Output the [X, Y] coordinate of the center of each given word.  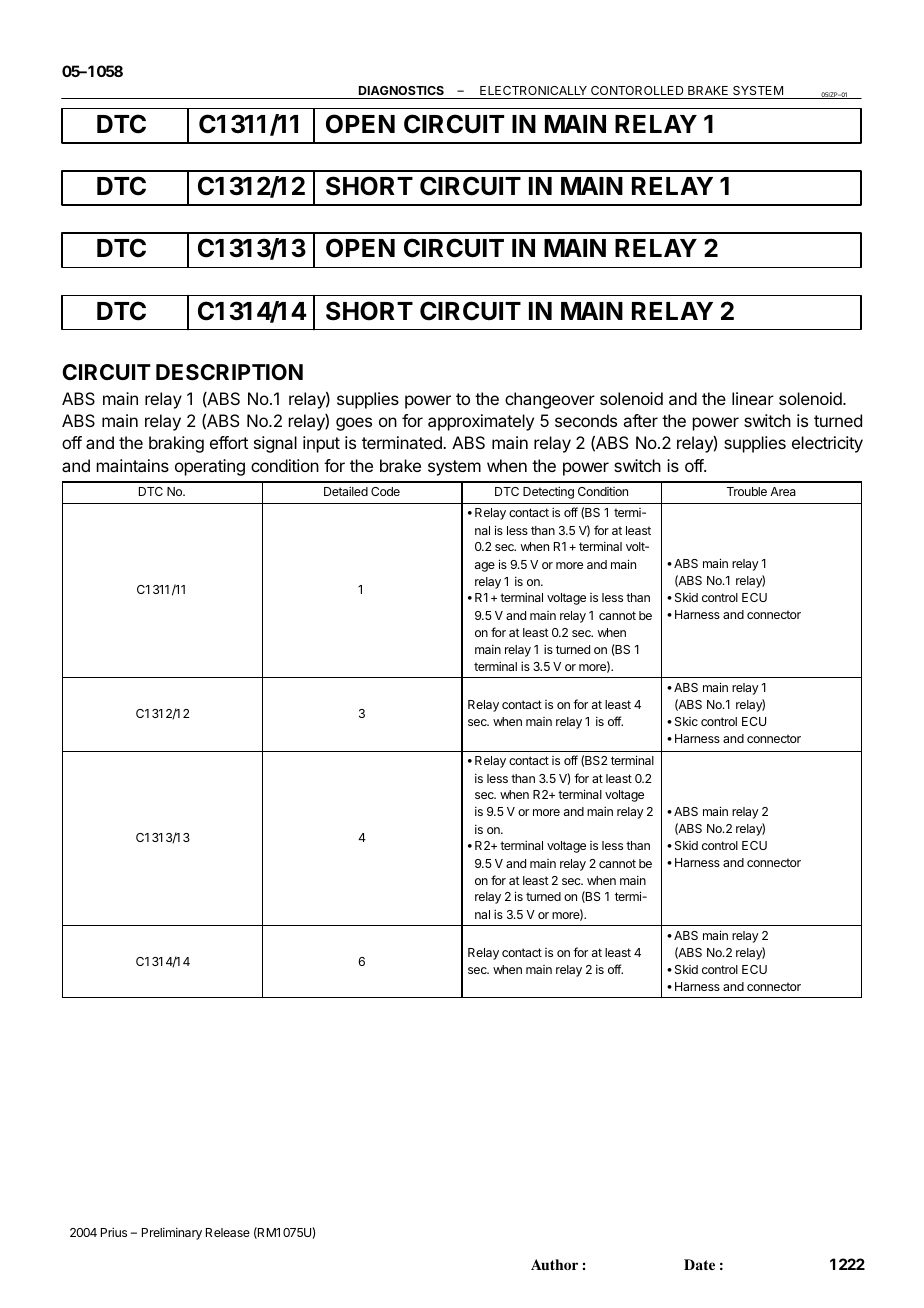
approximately [481, 422]
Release [228, 1232]
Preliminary [172, 1233]
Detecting [548, 492]
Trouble [747, 491]
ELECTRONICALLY [533, 90]
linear [753, 398]
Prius [114, 1232]
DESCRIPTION [229, 372]
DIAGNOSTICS [401, 90]
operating [210, 467]
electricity [827, 444]
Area [783, 491]
